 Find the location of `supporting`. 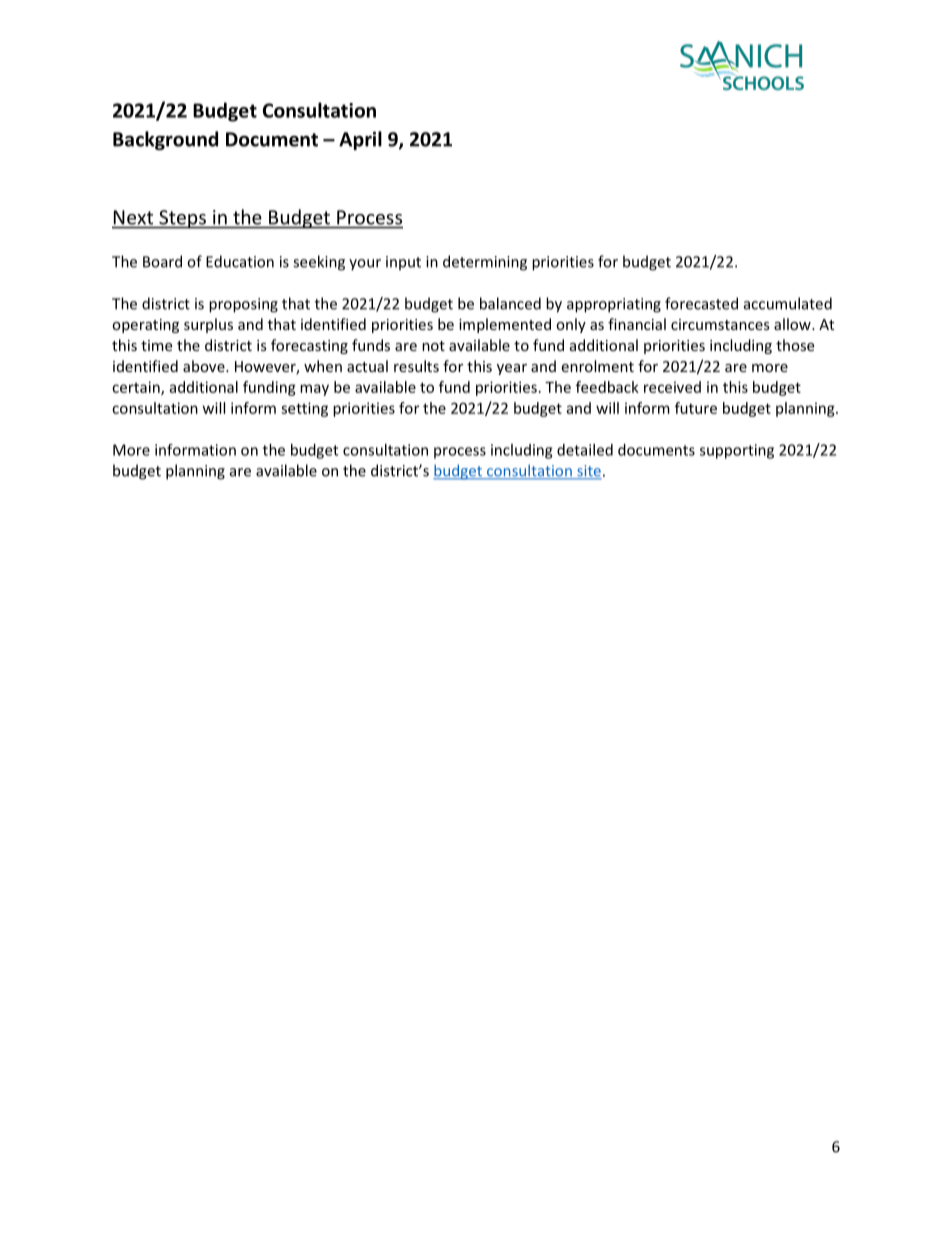

supporting is located at coordinates (737, 451).
